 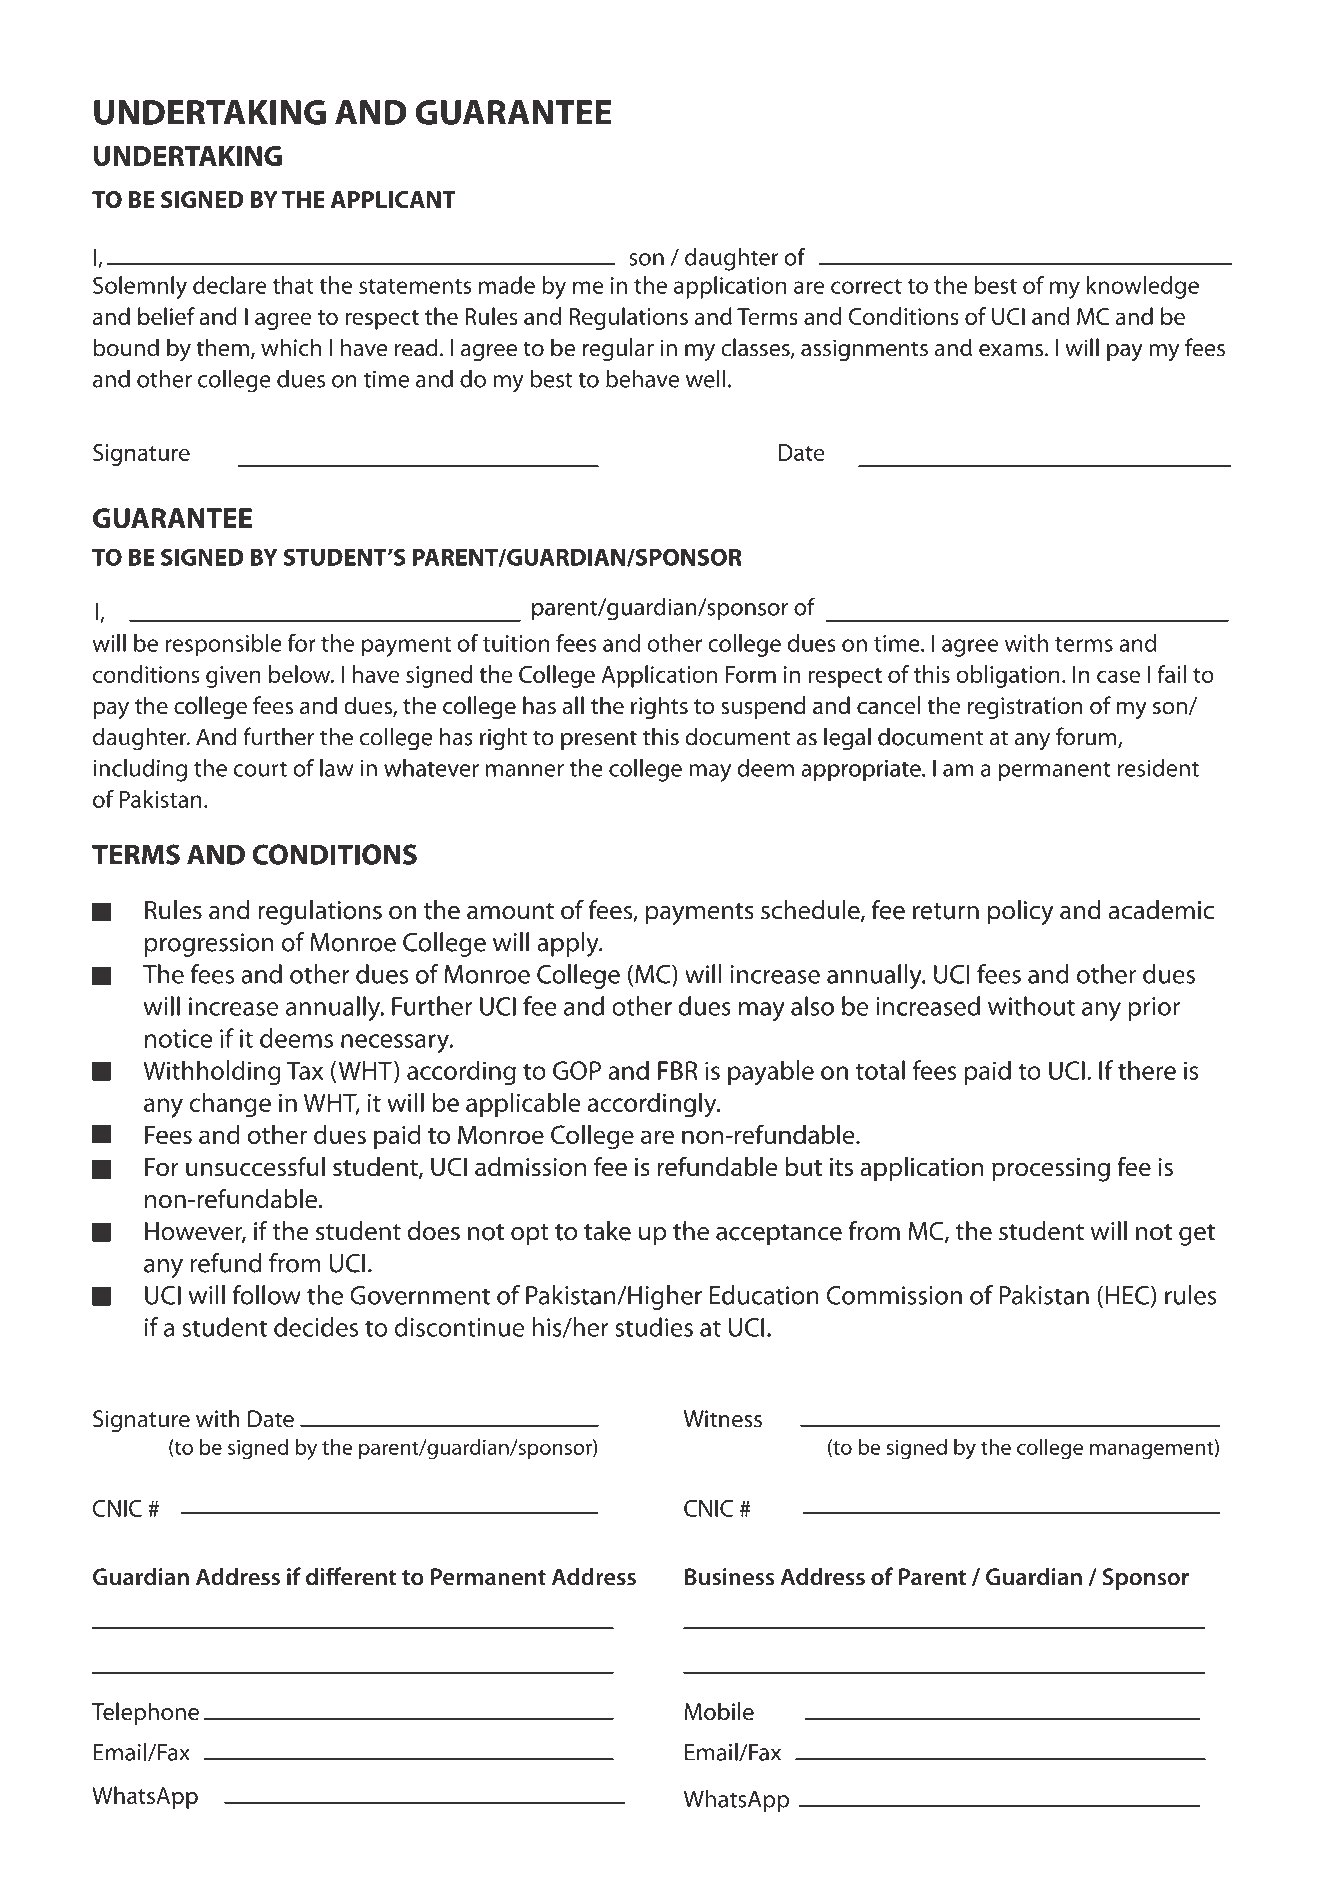 I want to click on Telephone, so click(x=145, y=1713).
